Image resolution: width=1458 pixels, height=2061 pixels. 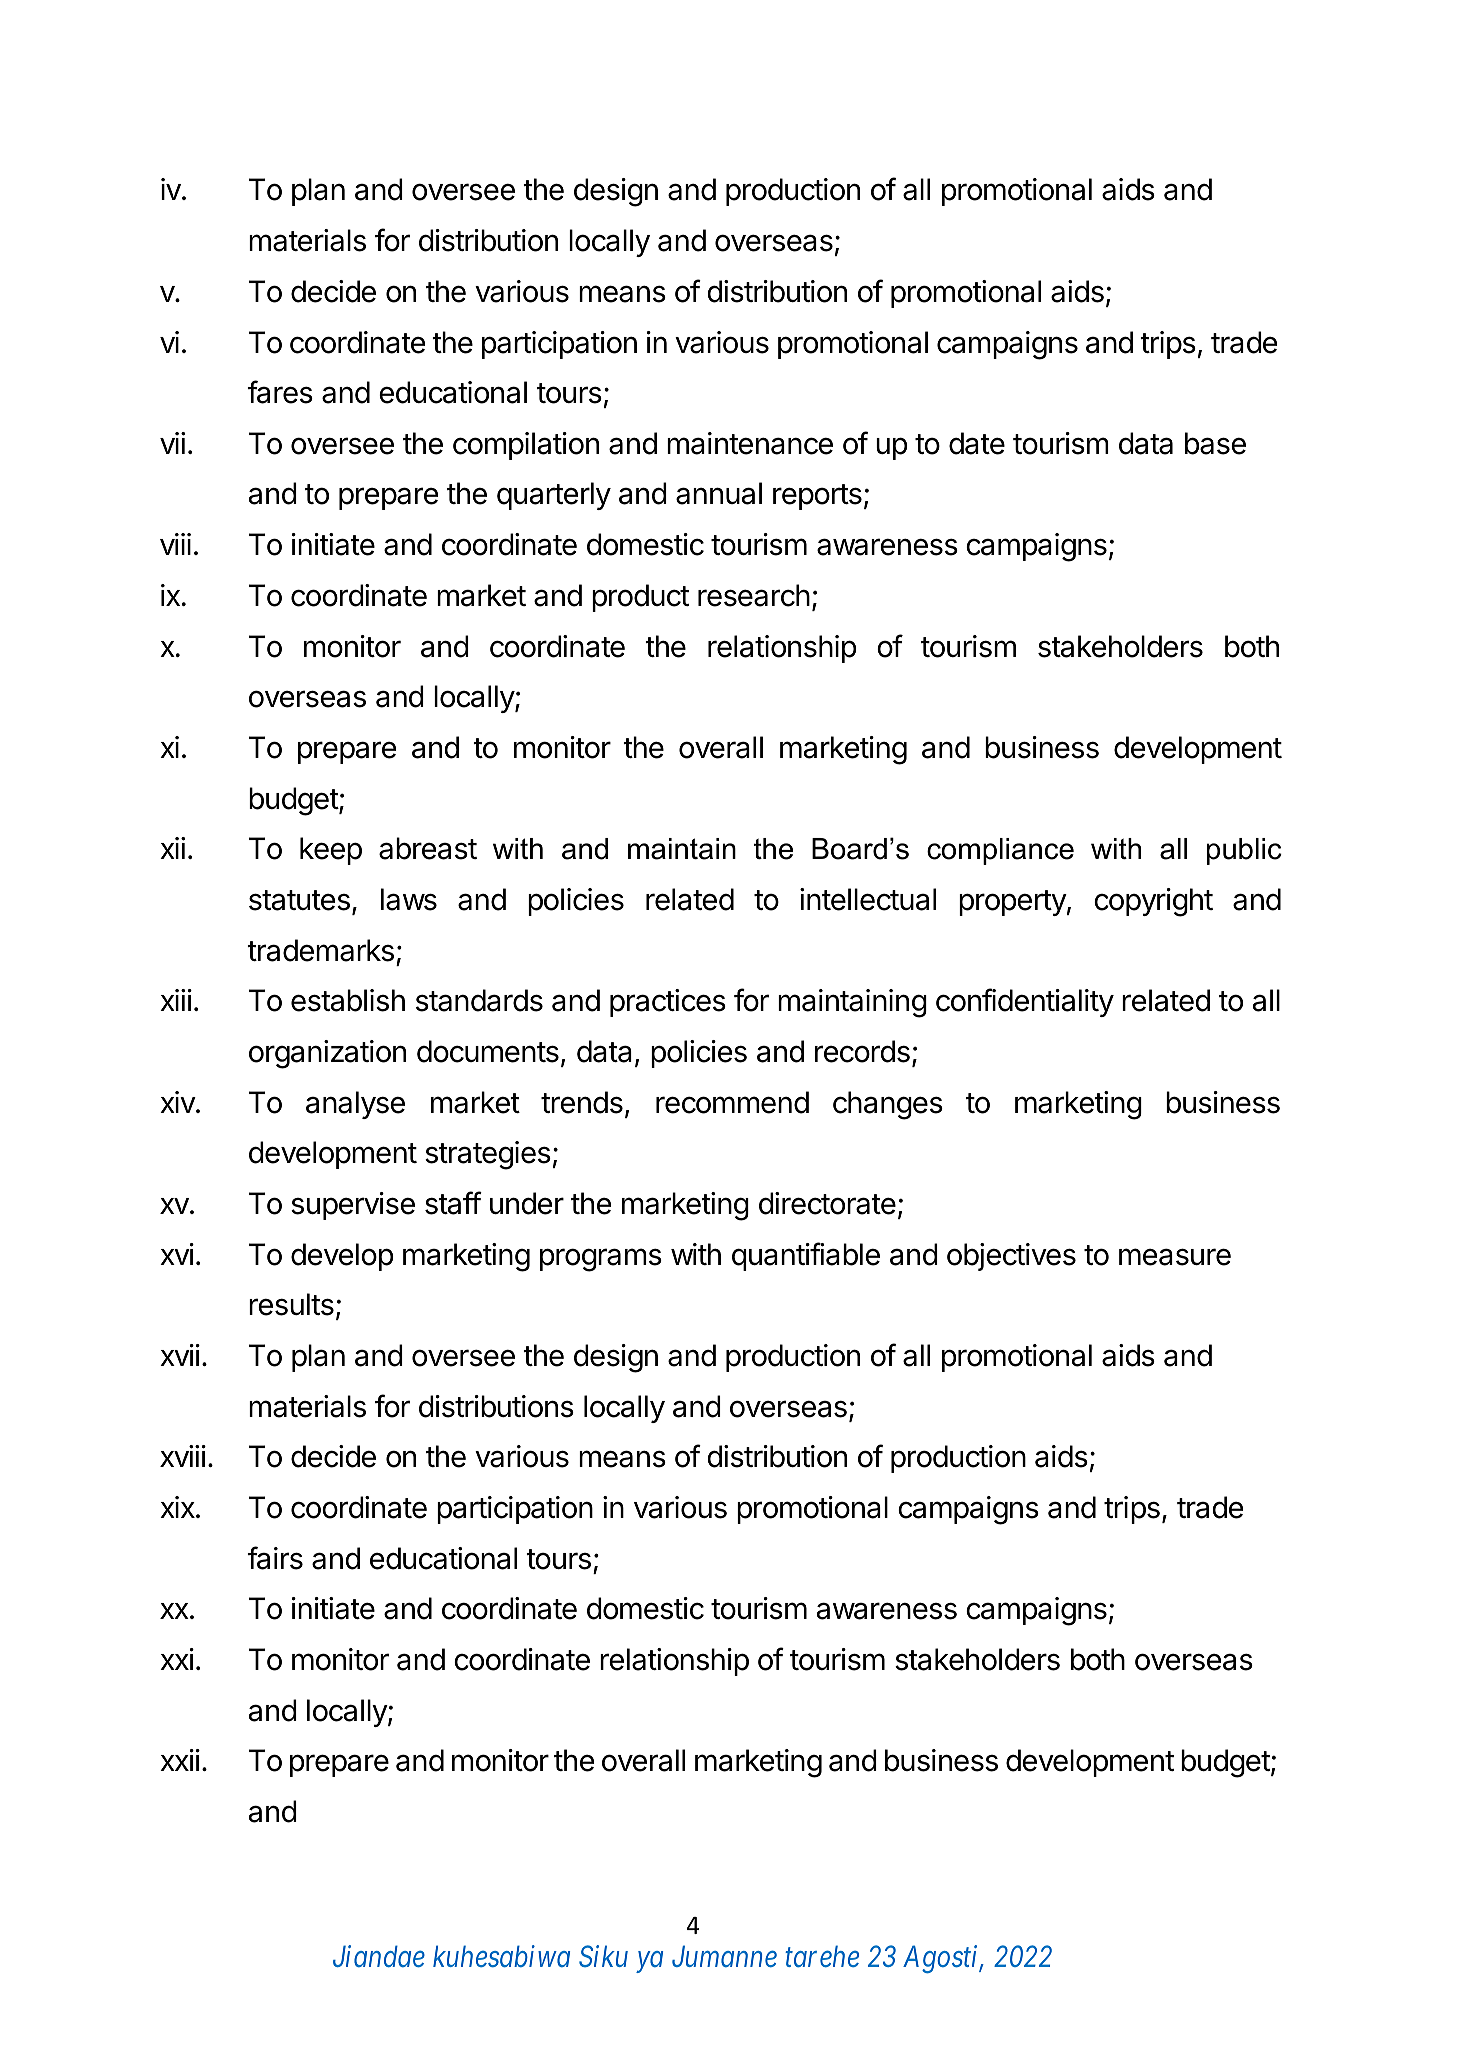 What do you see at coordinates (180, 1760) in the screenshot?
I see `xxii` at bounding box center [180, 1760].
